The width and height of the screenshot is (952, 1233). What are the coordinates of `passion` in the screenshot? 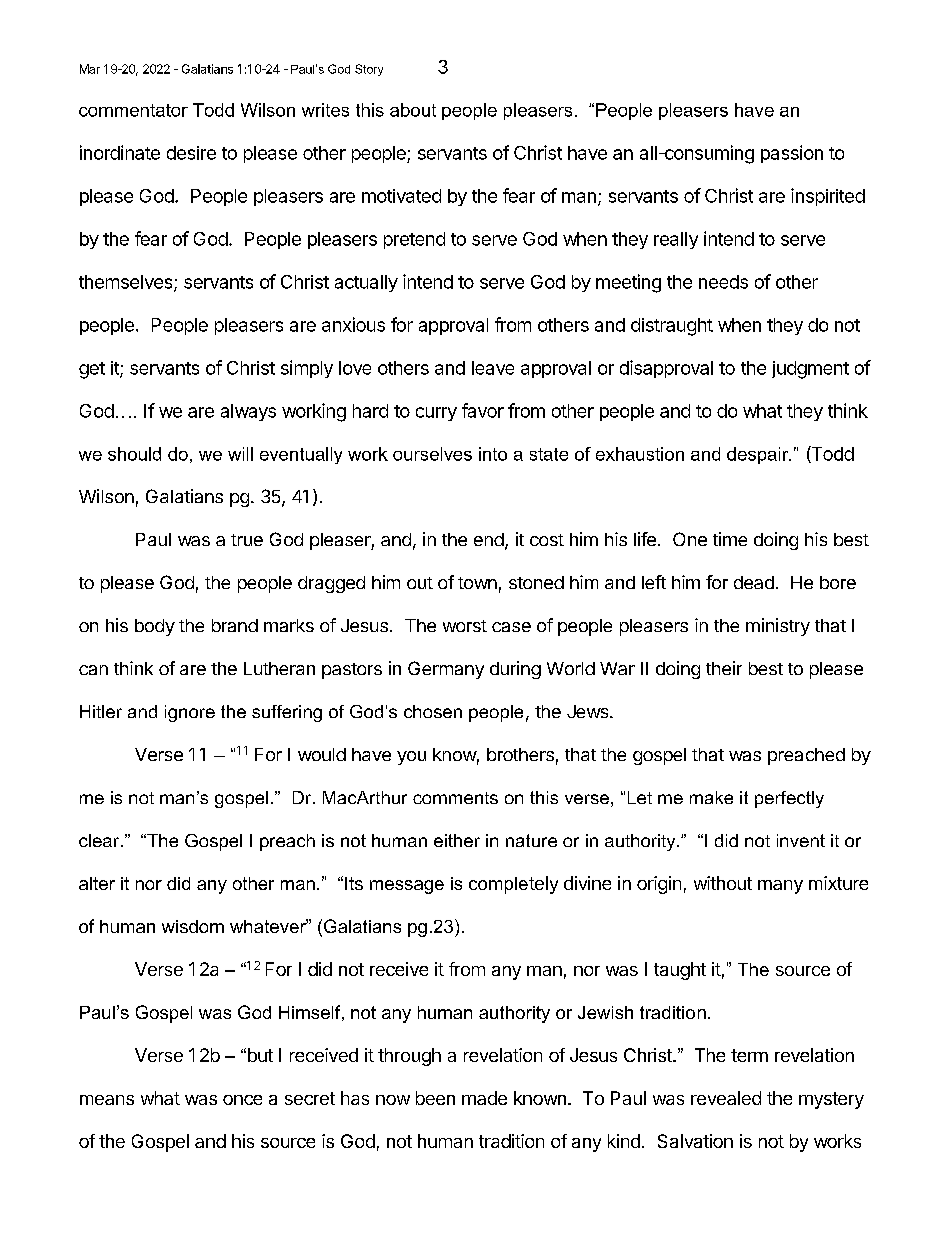 It's located at (792, 154).
